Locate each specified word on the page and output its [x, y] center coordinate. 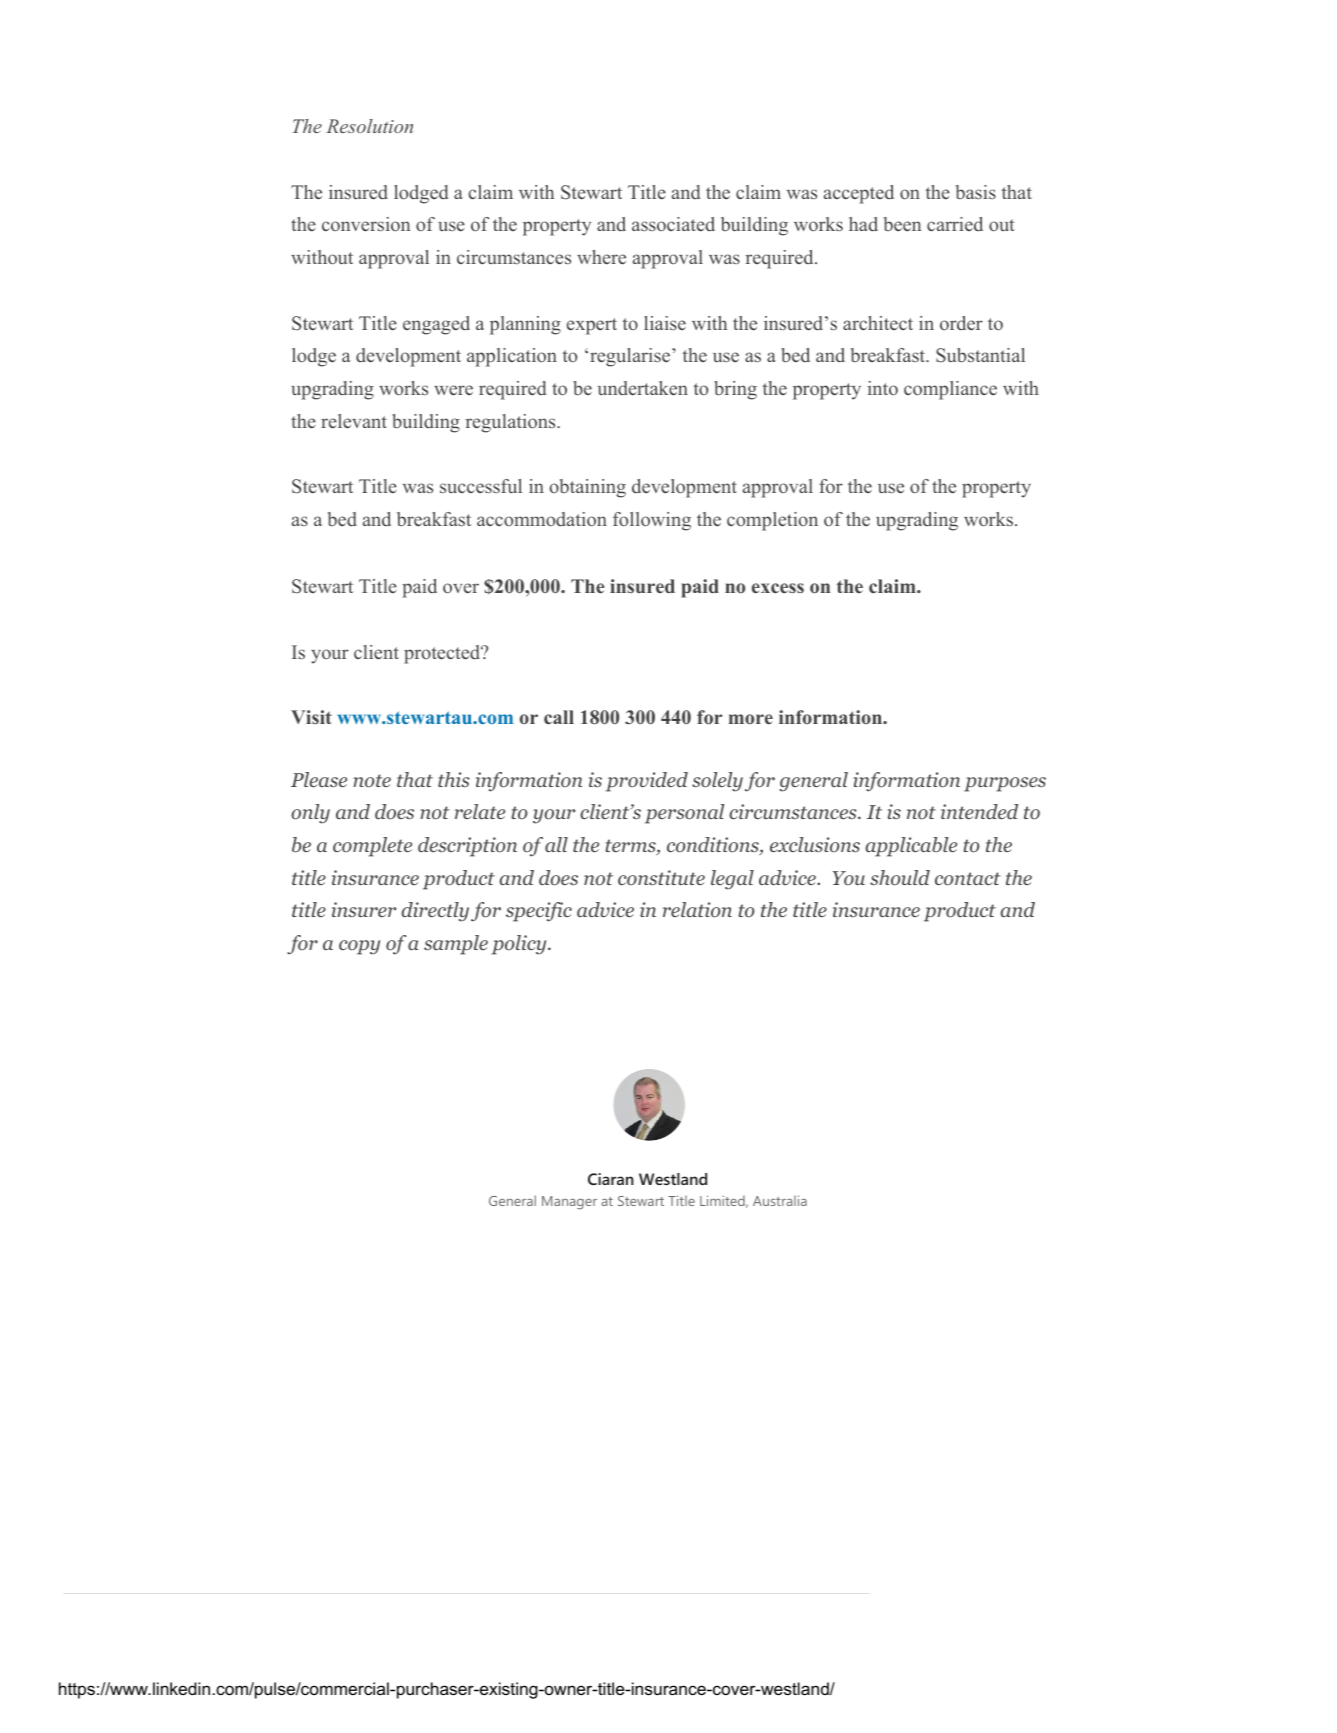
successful [481, 486]
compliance [950, 390]
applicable [911, 847]
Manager [569, 1203]
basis [976, 192]
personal [684, 814]
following [652, 521]
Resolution [369, 126]
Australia [780, 1200]
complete [372, 847]
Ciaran [611, 1179]
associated [673, 224]
